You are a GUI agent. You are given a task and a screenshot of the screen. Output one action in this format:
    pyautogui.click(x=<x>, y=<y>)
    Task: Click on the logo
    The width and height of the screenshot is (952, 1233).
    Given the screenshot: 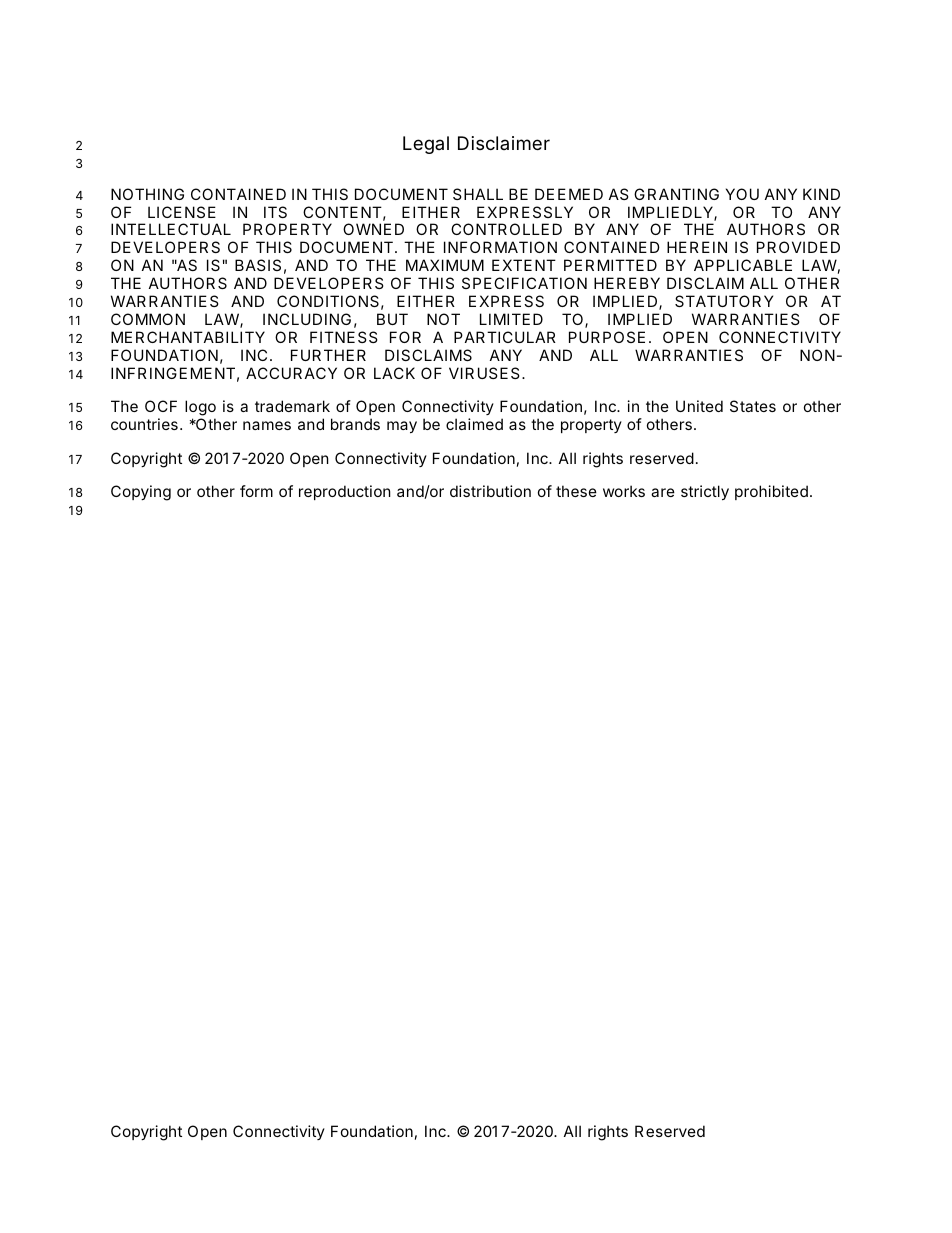 What is the action you would take?
    pyautogui.click(x=200, y=409)
